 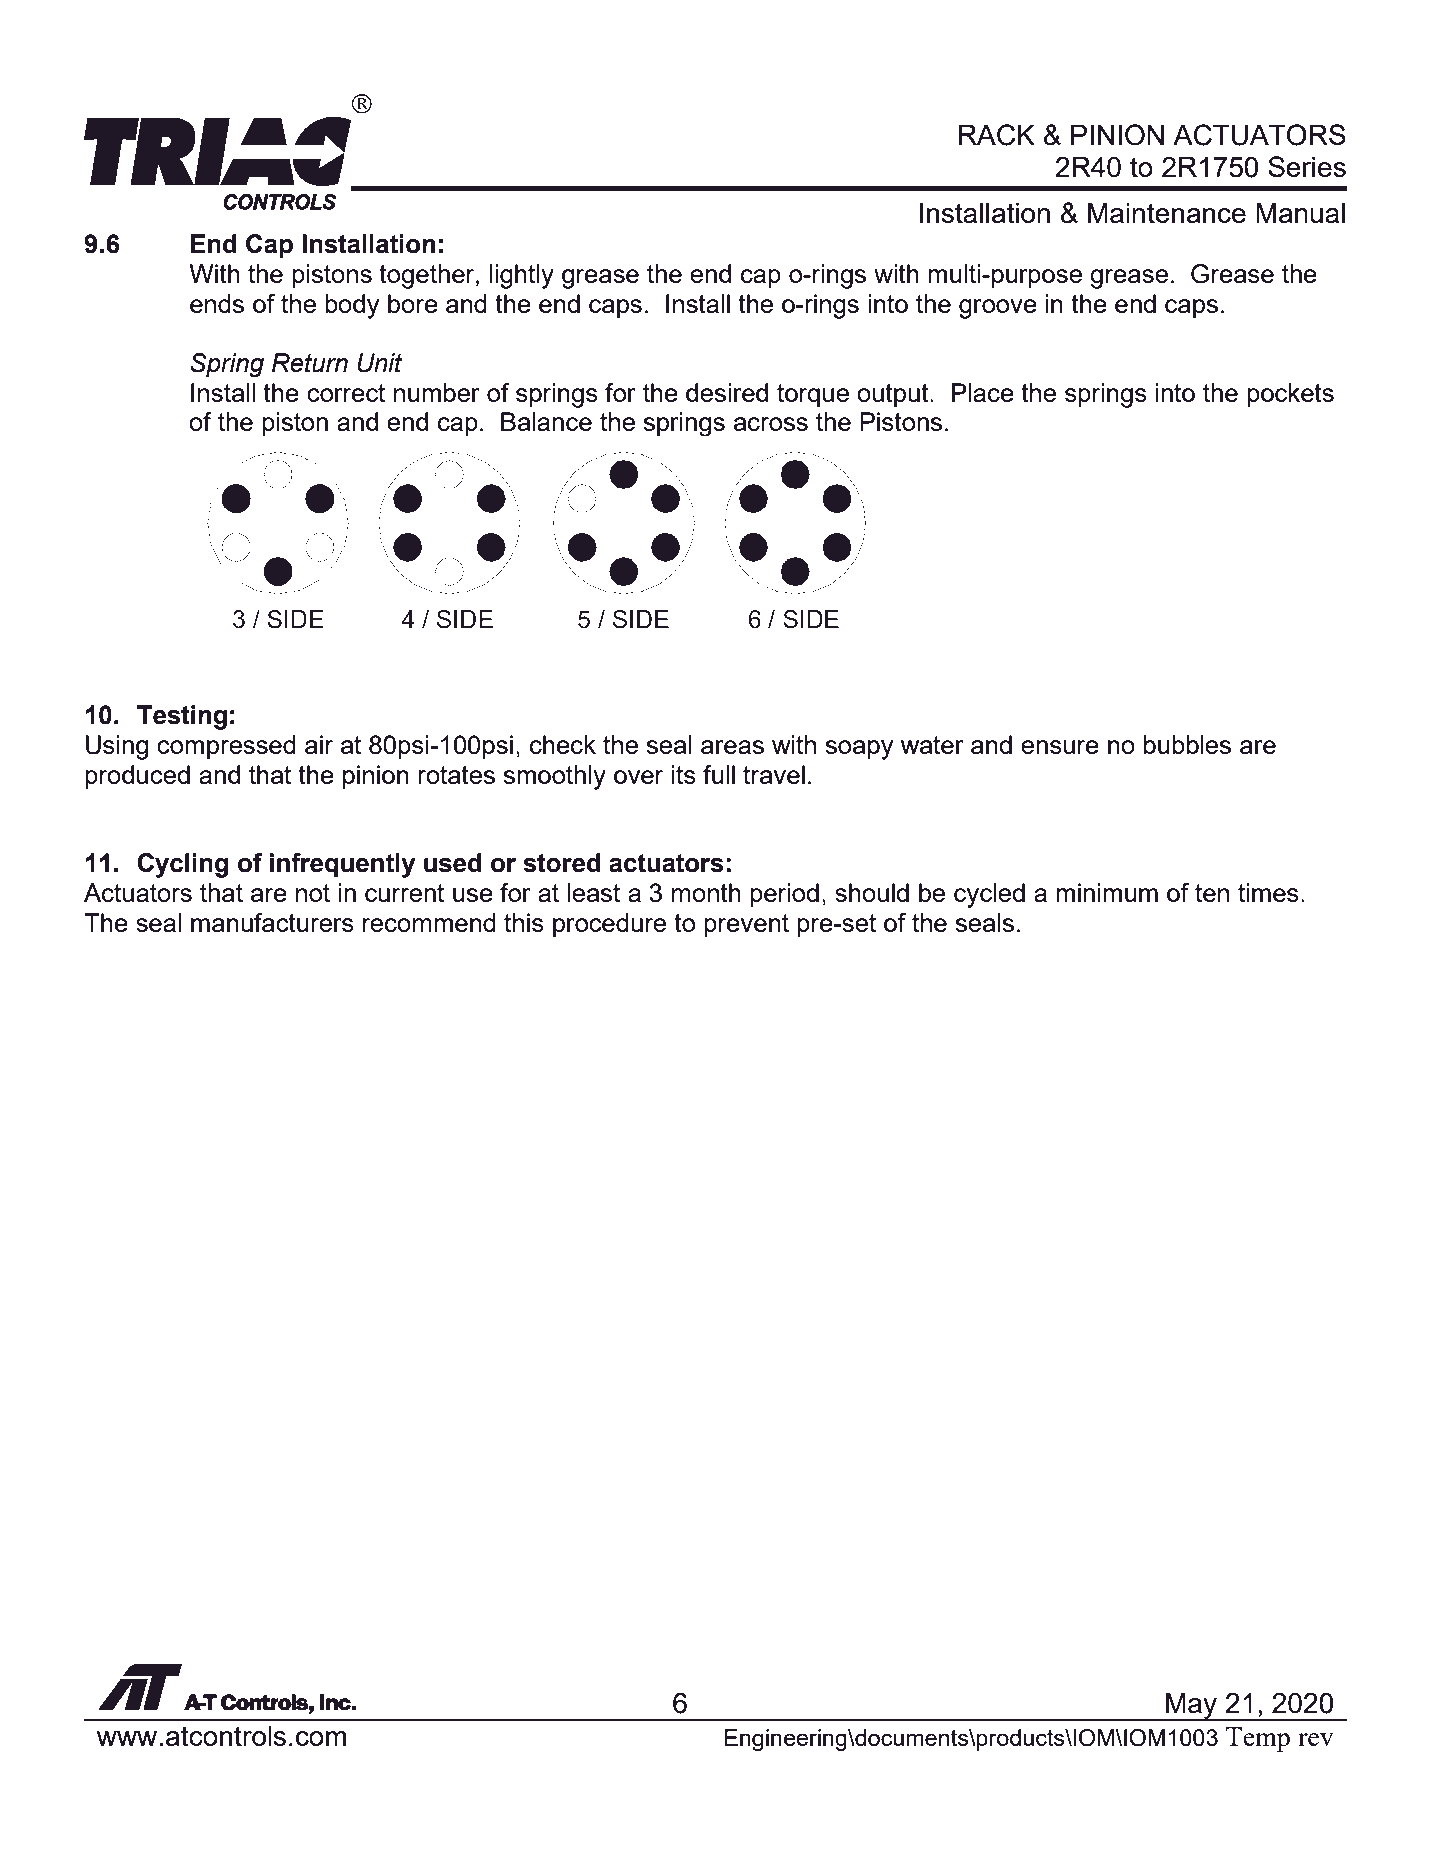 I want to click on May, so click(x=1191, y=1706).
